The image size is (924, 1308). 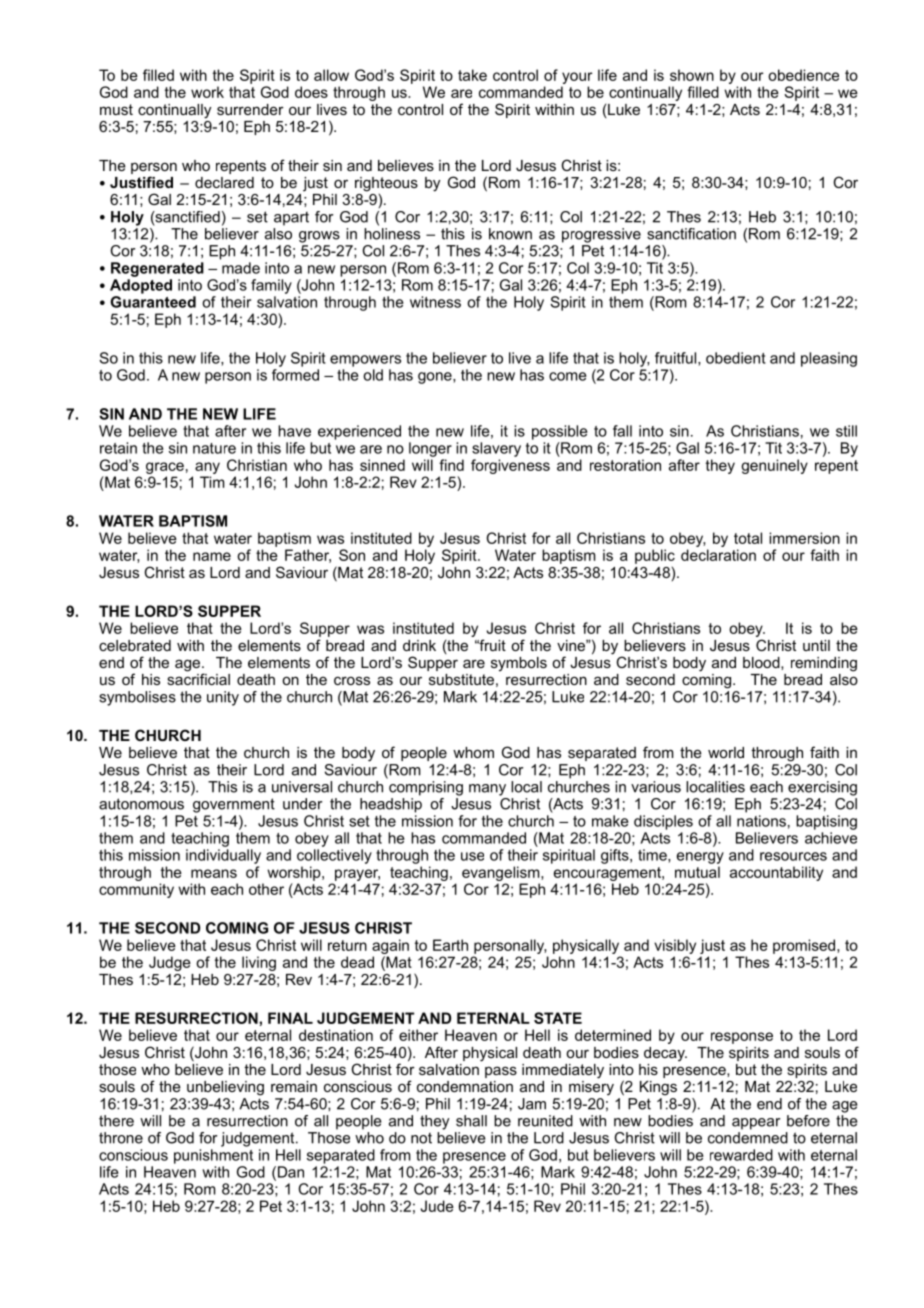 What do you see at coordinates (207, 92) in the image?
I see `work` at bounding box center [207, 92].
